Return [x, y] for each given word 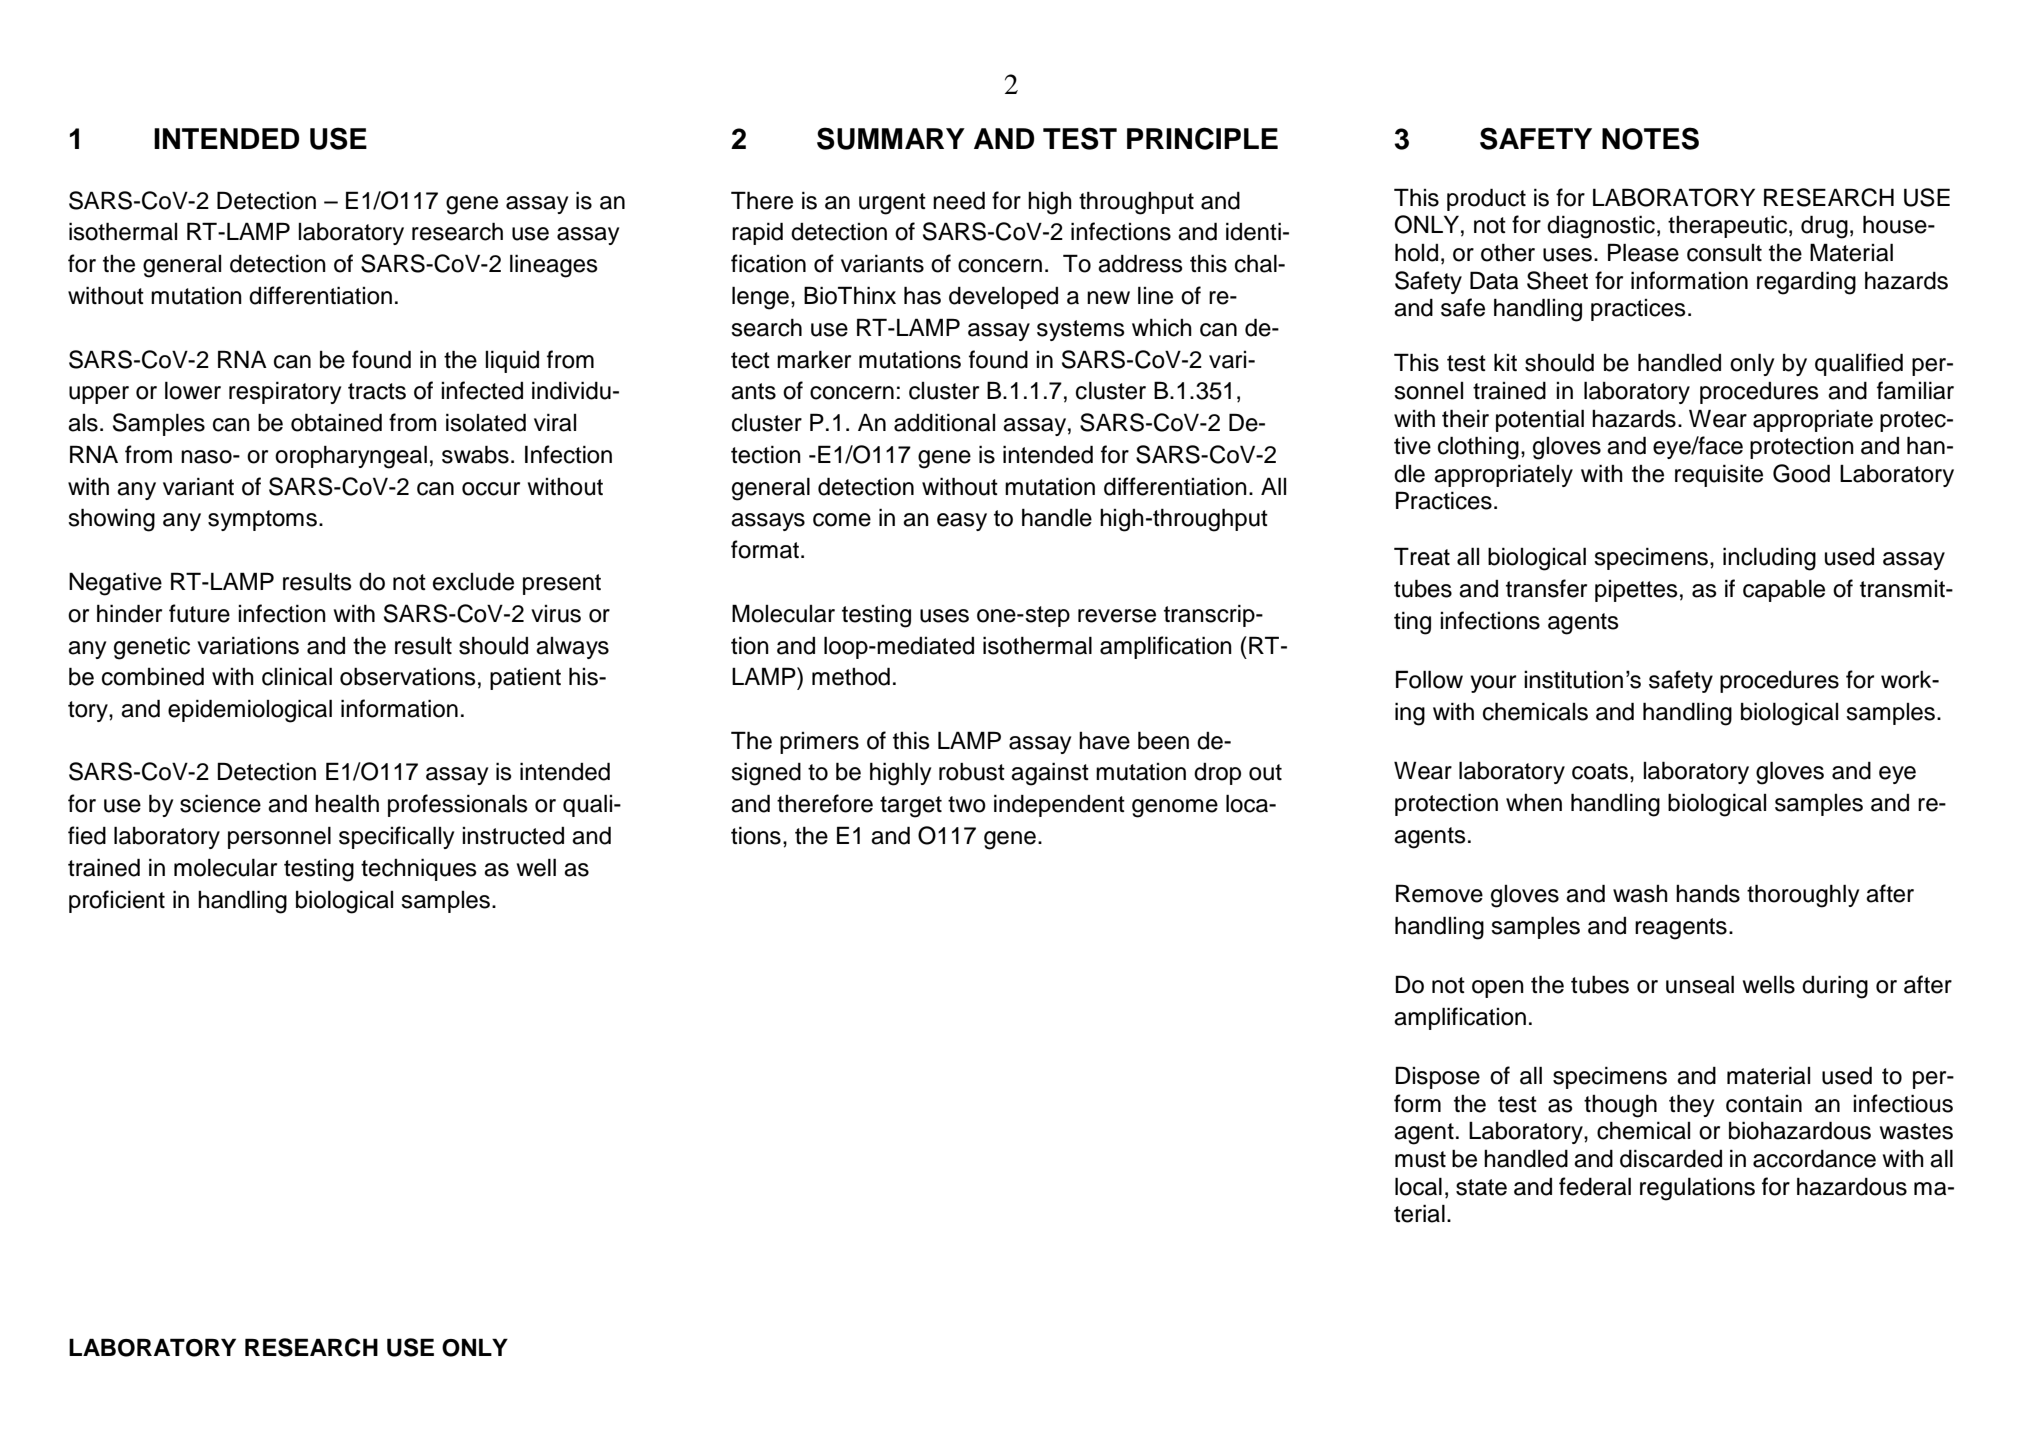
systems [1081, 330]
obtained [336, 422]
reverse [1117, 616]
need [959, 200]
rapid [757, 233]
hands [1708, 894]
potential [1540, 420]
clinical [297, 676]
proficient [117, 901]
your [1493, 684]
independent [1059, 805]
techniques [419, 869]
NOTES [1650, 138]
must [1420, 1159]
